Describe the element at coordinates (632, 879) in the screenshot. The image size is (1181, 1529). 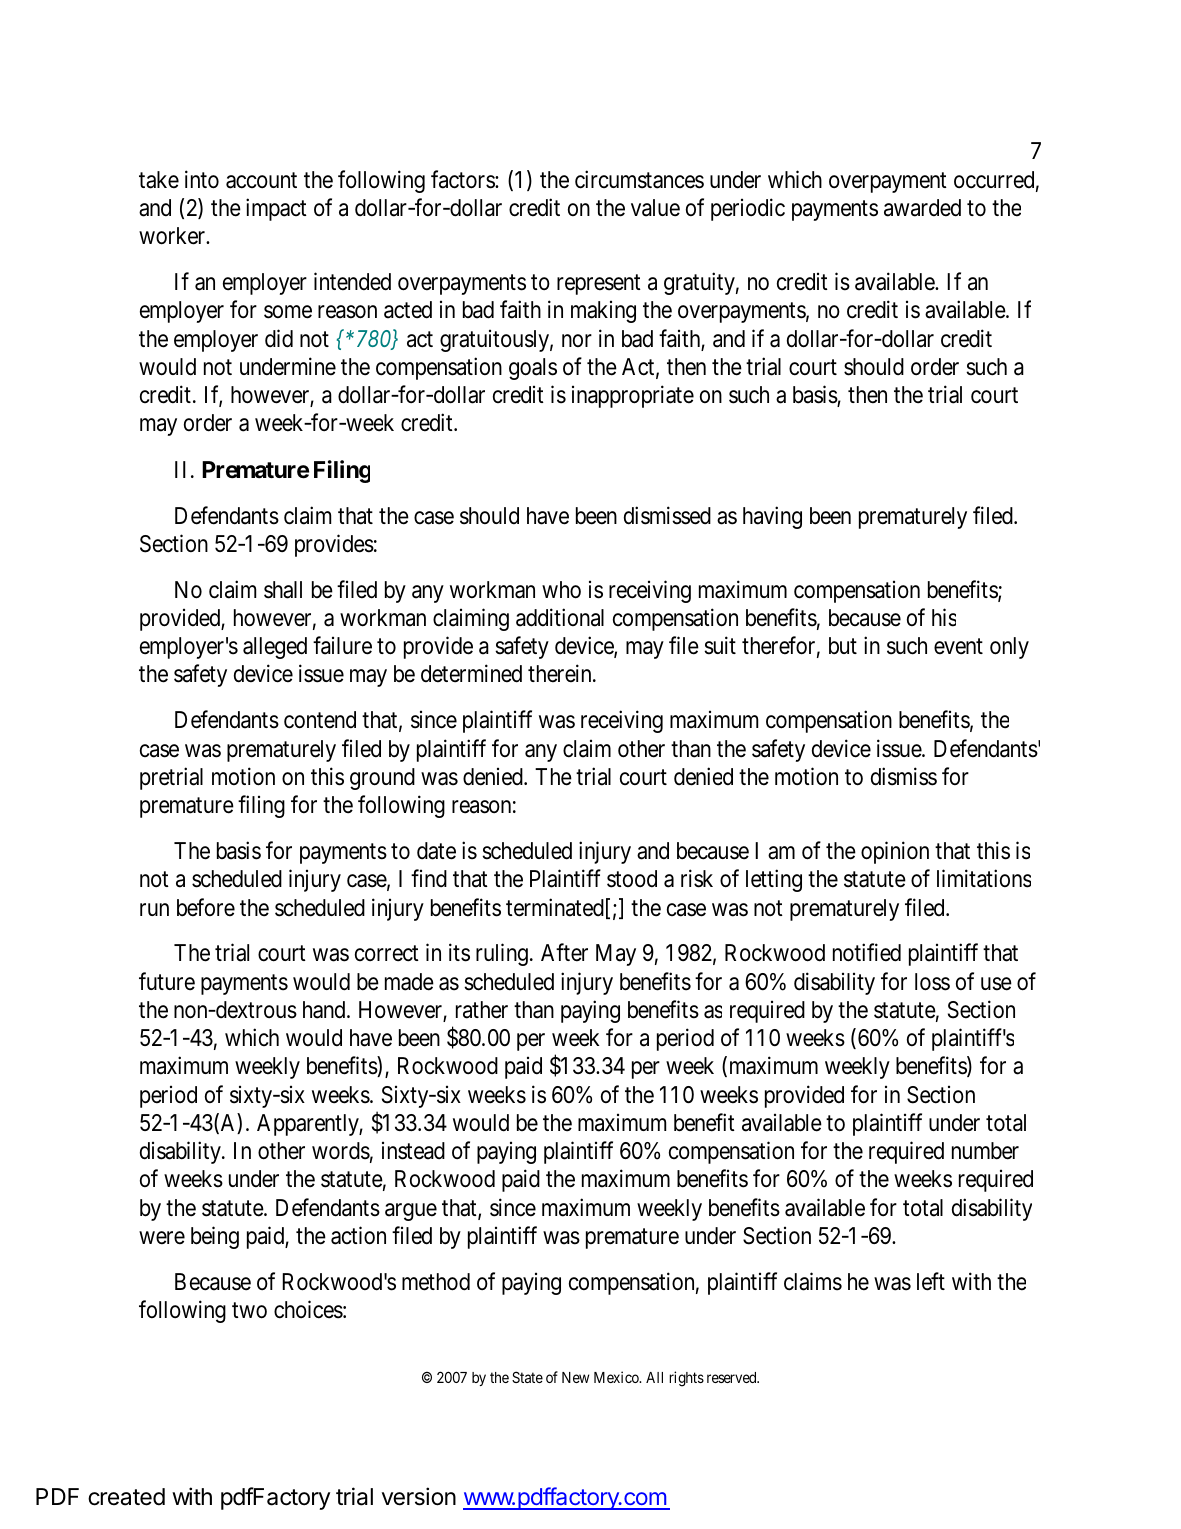
I see `stood` at that location.
